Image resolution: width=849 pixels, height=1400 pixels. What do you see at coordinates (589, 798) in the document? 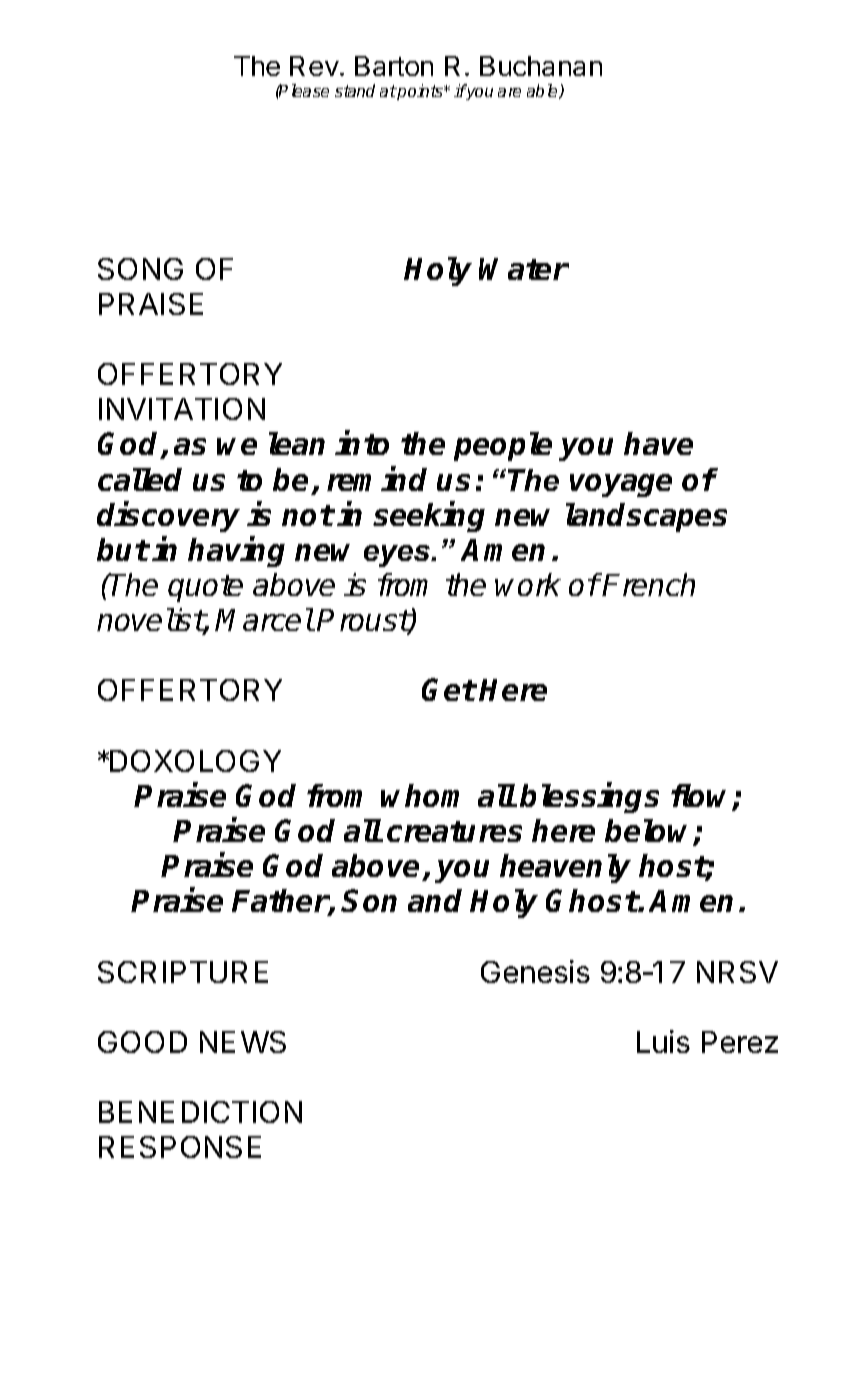
I see `blessings` at bounding box center [589, 798].
